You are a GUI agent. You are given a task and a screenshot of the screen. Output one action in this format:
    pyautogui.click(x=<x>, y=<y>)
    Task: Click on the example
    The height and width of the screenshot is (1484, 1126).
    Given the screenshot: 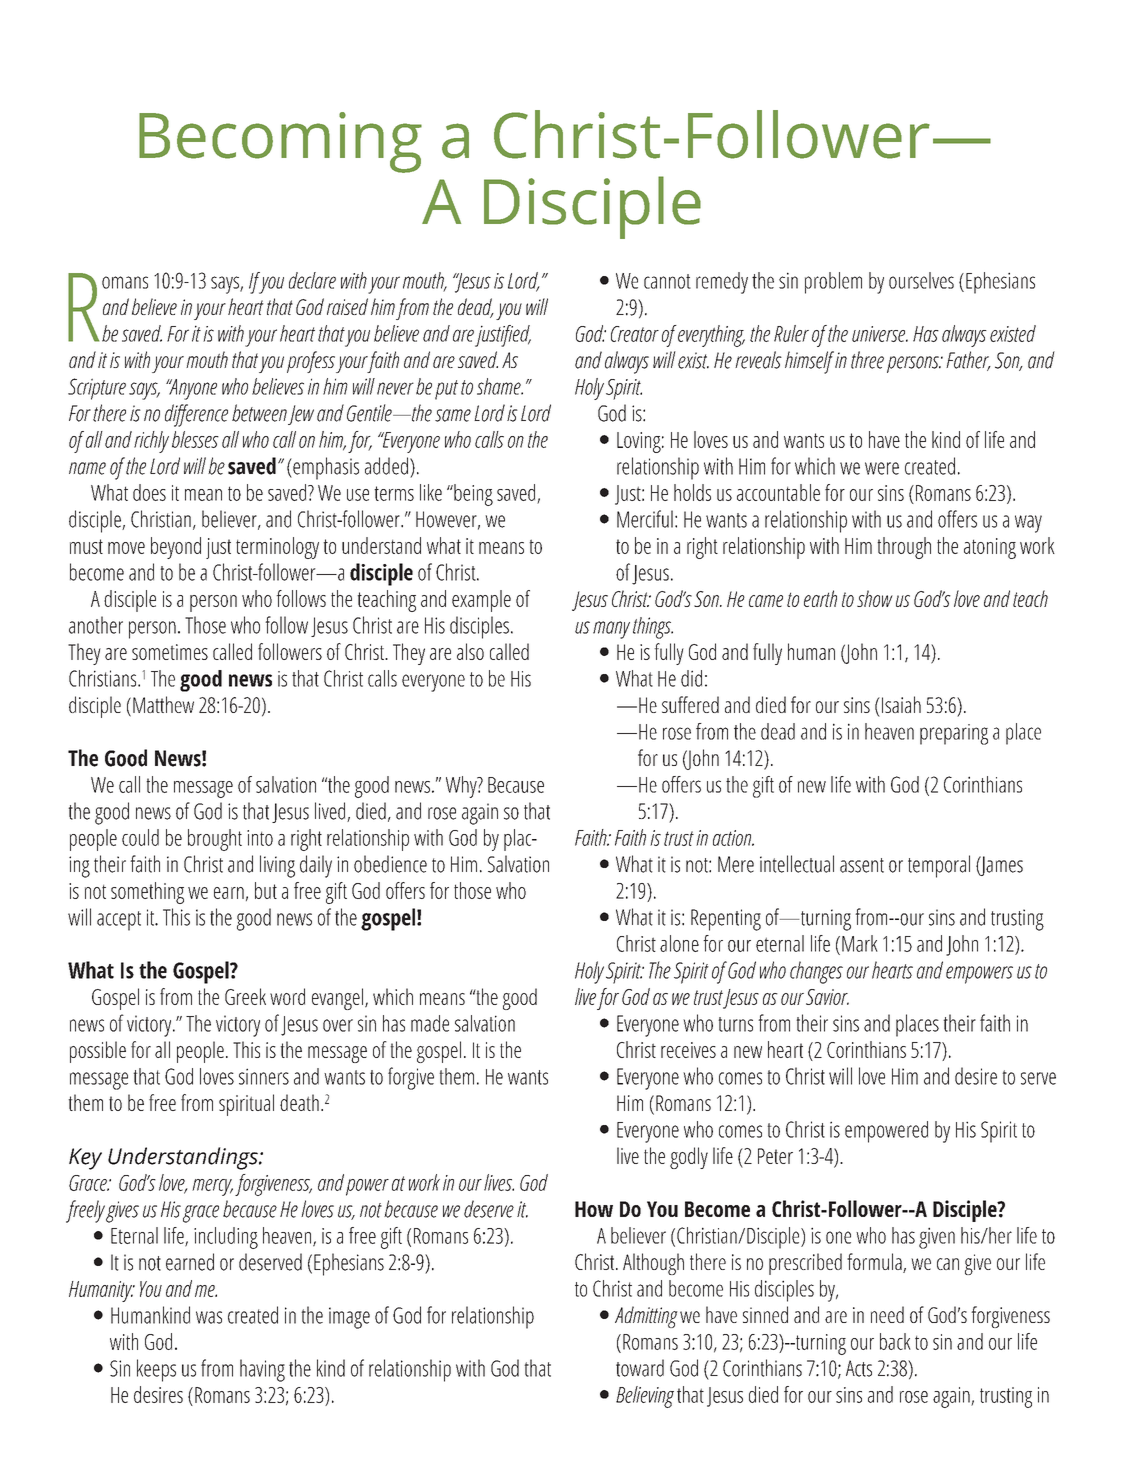 What is the action you would take?
    pyautogui.click(x=481, y=601)
